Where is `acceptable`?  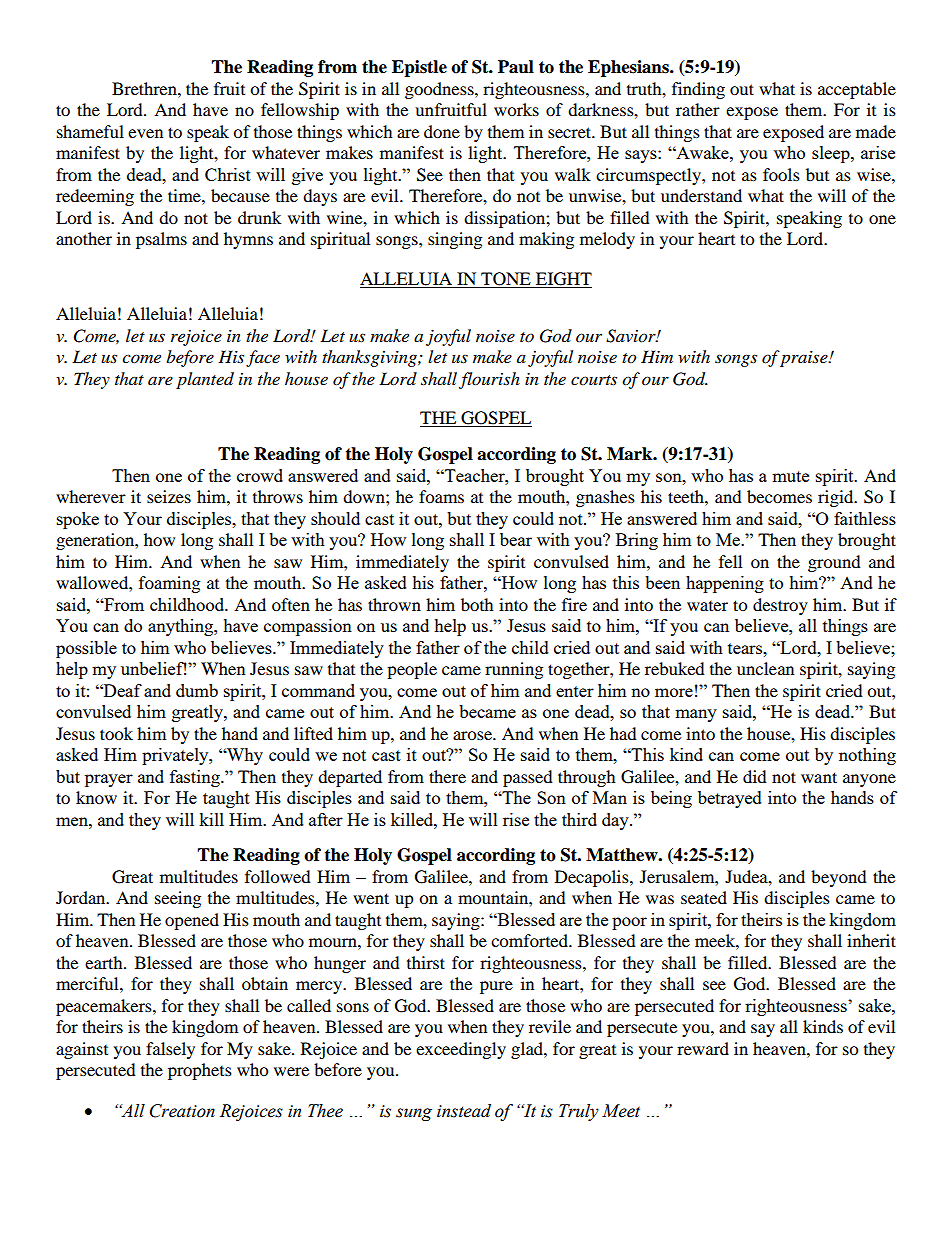
acceptable is located at coordinates (857, 90).
